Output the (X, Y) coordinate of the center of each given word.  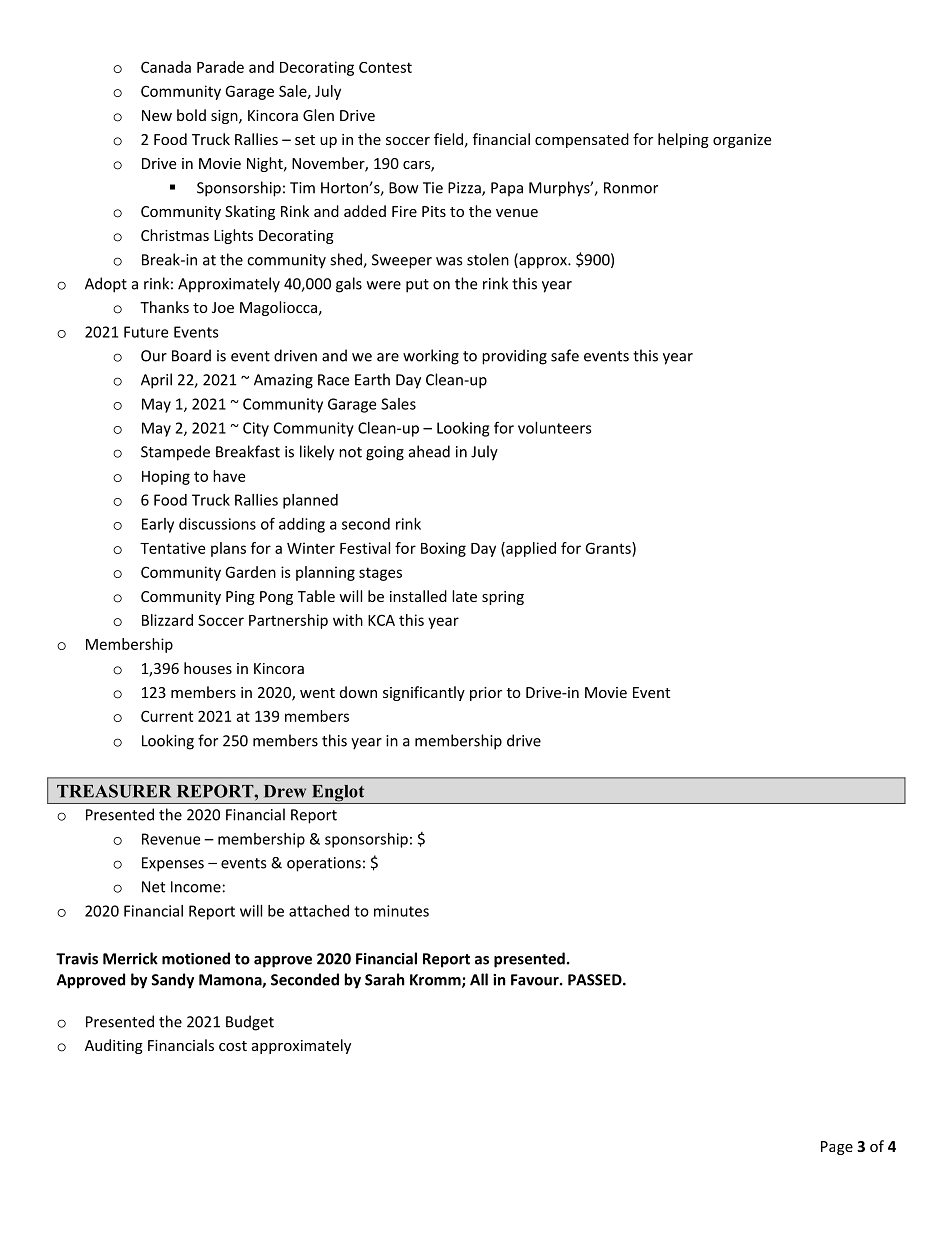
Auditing (114, 1046)
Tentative (172, 548)
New (157, 115)
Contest (385, 67)
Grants (609, 548)
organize (742, 141)
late (464, 596)
